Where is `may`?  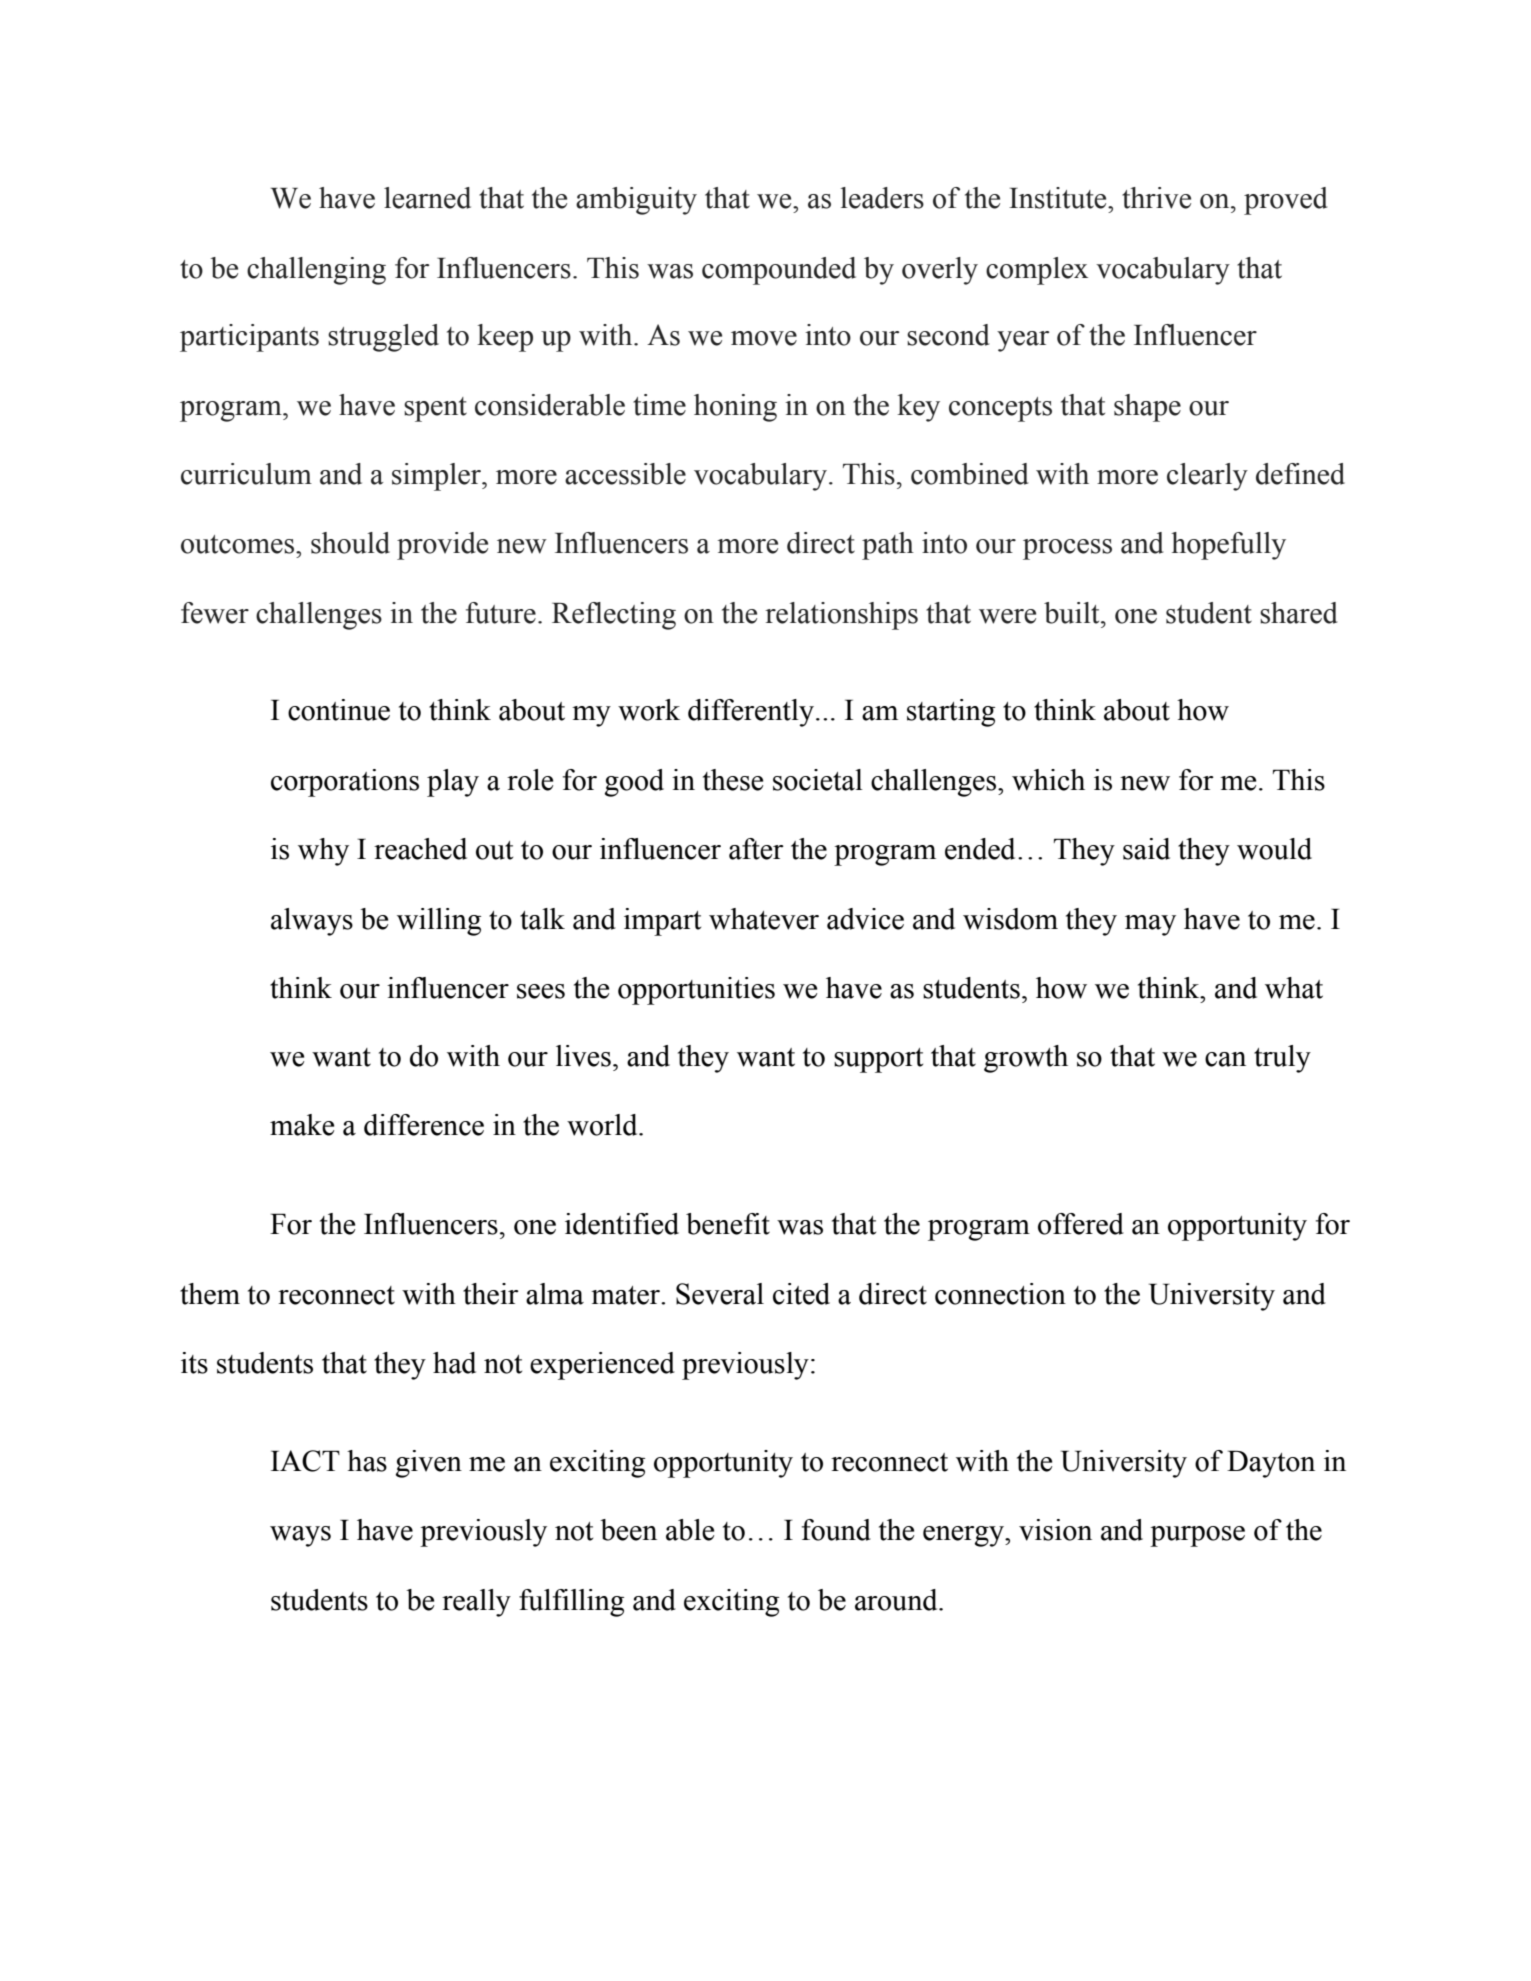 may is located at coordinates (1150, 925).
